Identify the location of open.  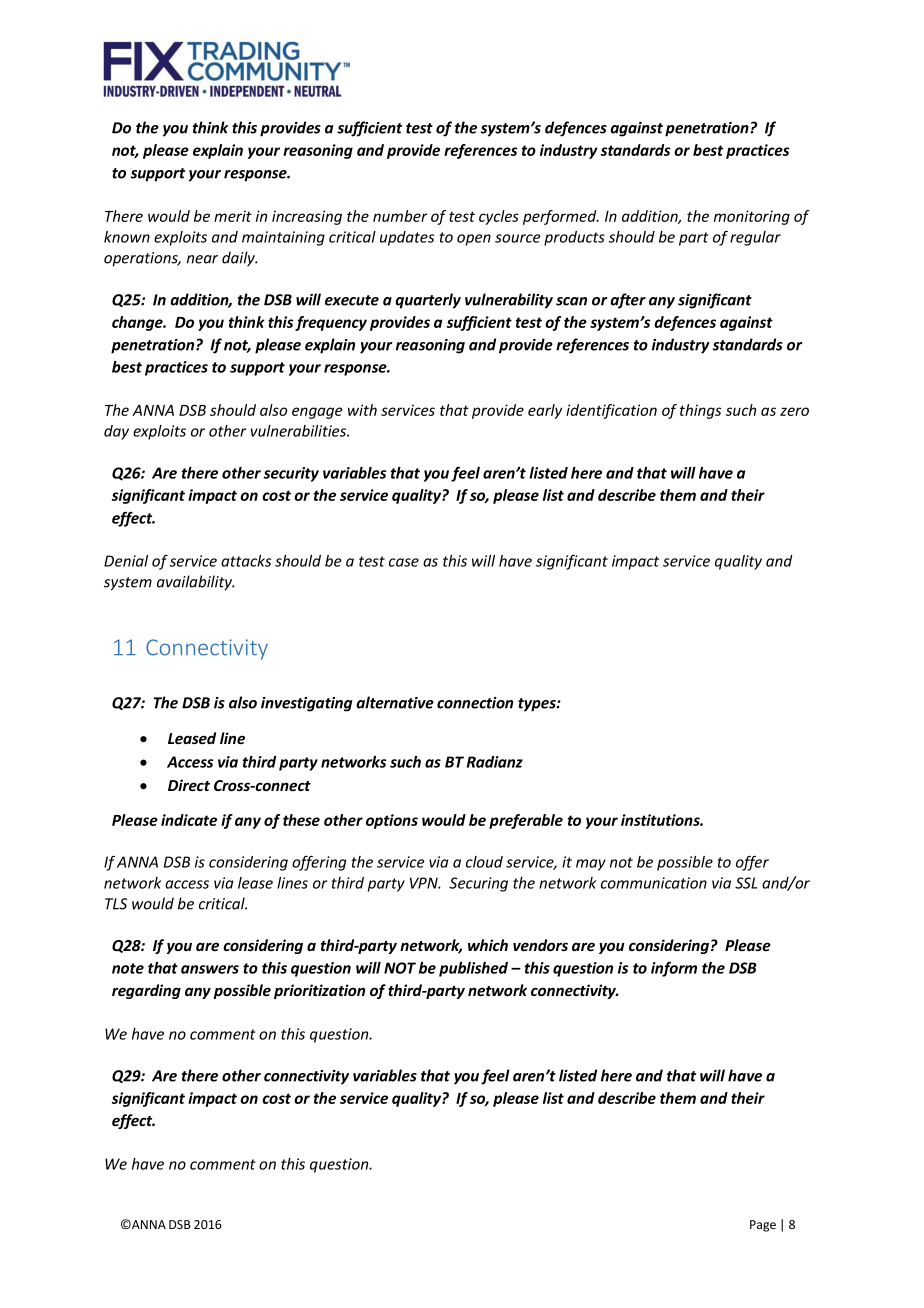
(474, 240).
